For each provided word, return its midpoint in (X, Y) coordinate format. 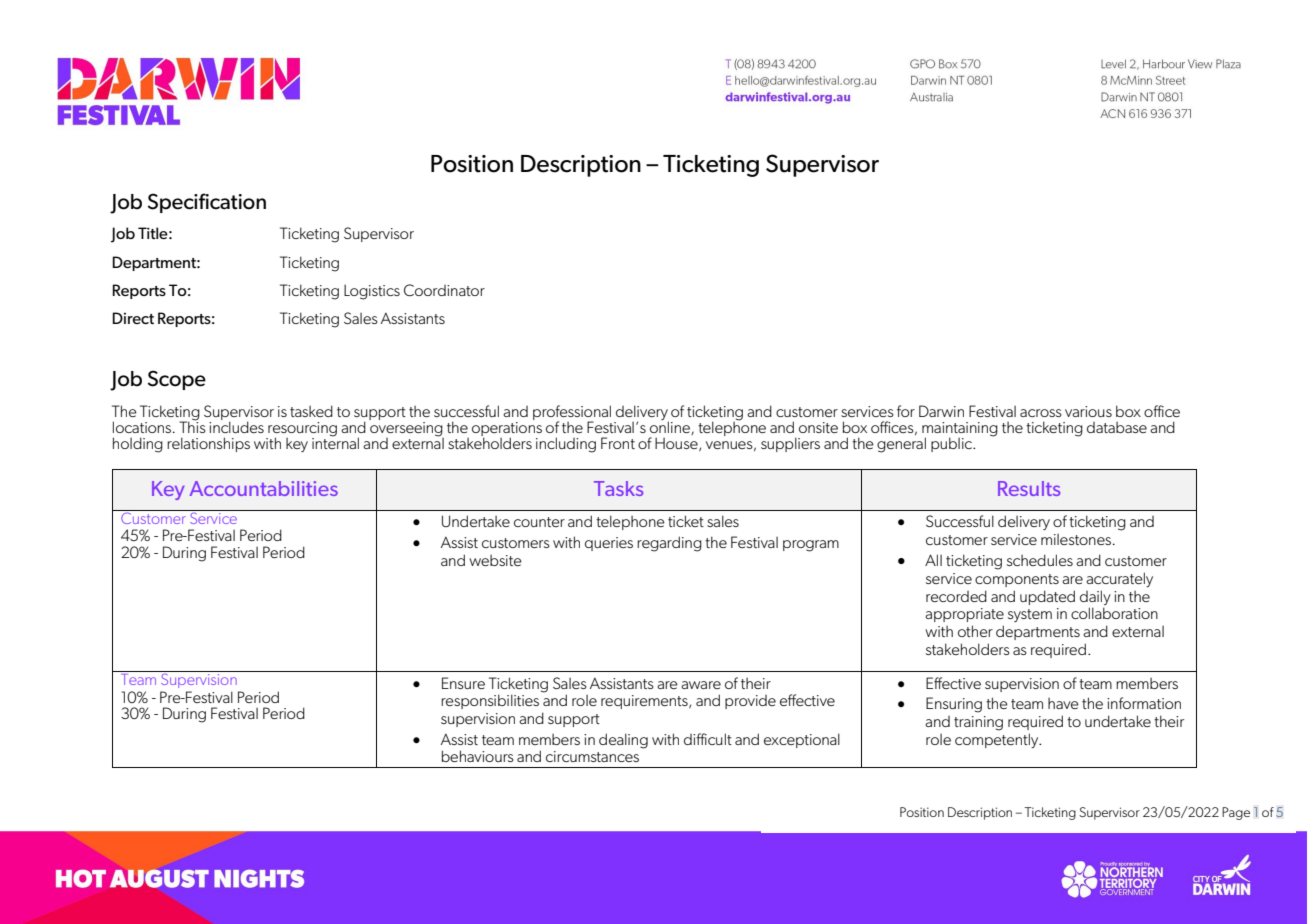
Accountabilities (264, 488)
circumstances (592, 756)
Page (1236, 813)
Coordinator (444, 290)
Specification (207, 203)
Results (1029, 488)
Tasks (618, 488)
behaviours (478, 756)
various (1088, 411)
